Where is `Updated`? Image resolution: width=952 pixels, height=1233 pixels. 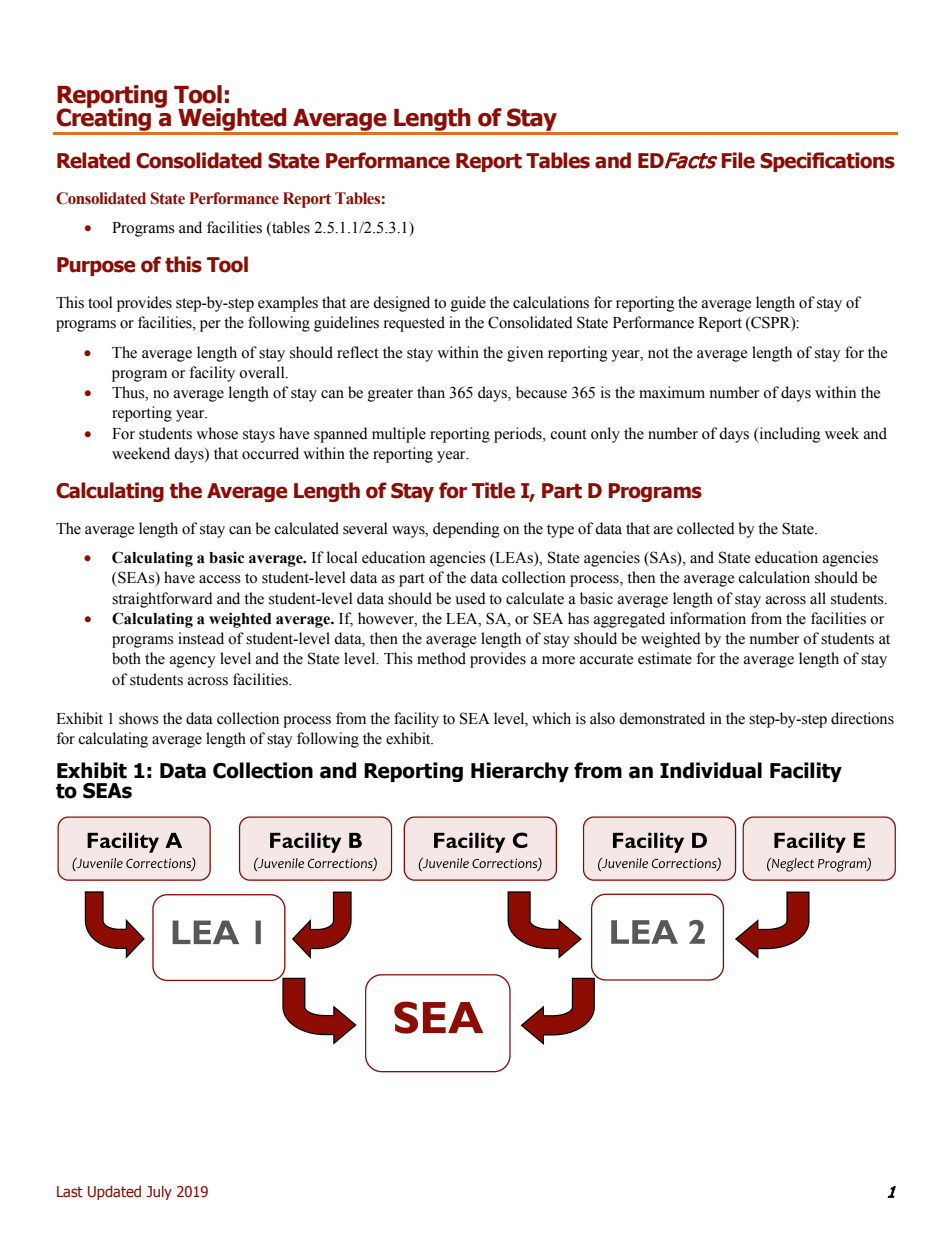
Updated is located at coordinates (114, 1192).
